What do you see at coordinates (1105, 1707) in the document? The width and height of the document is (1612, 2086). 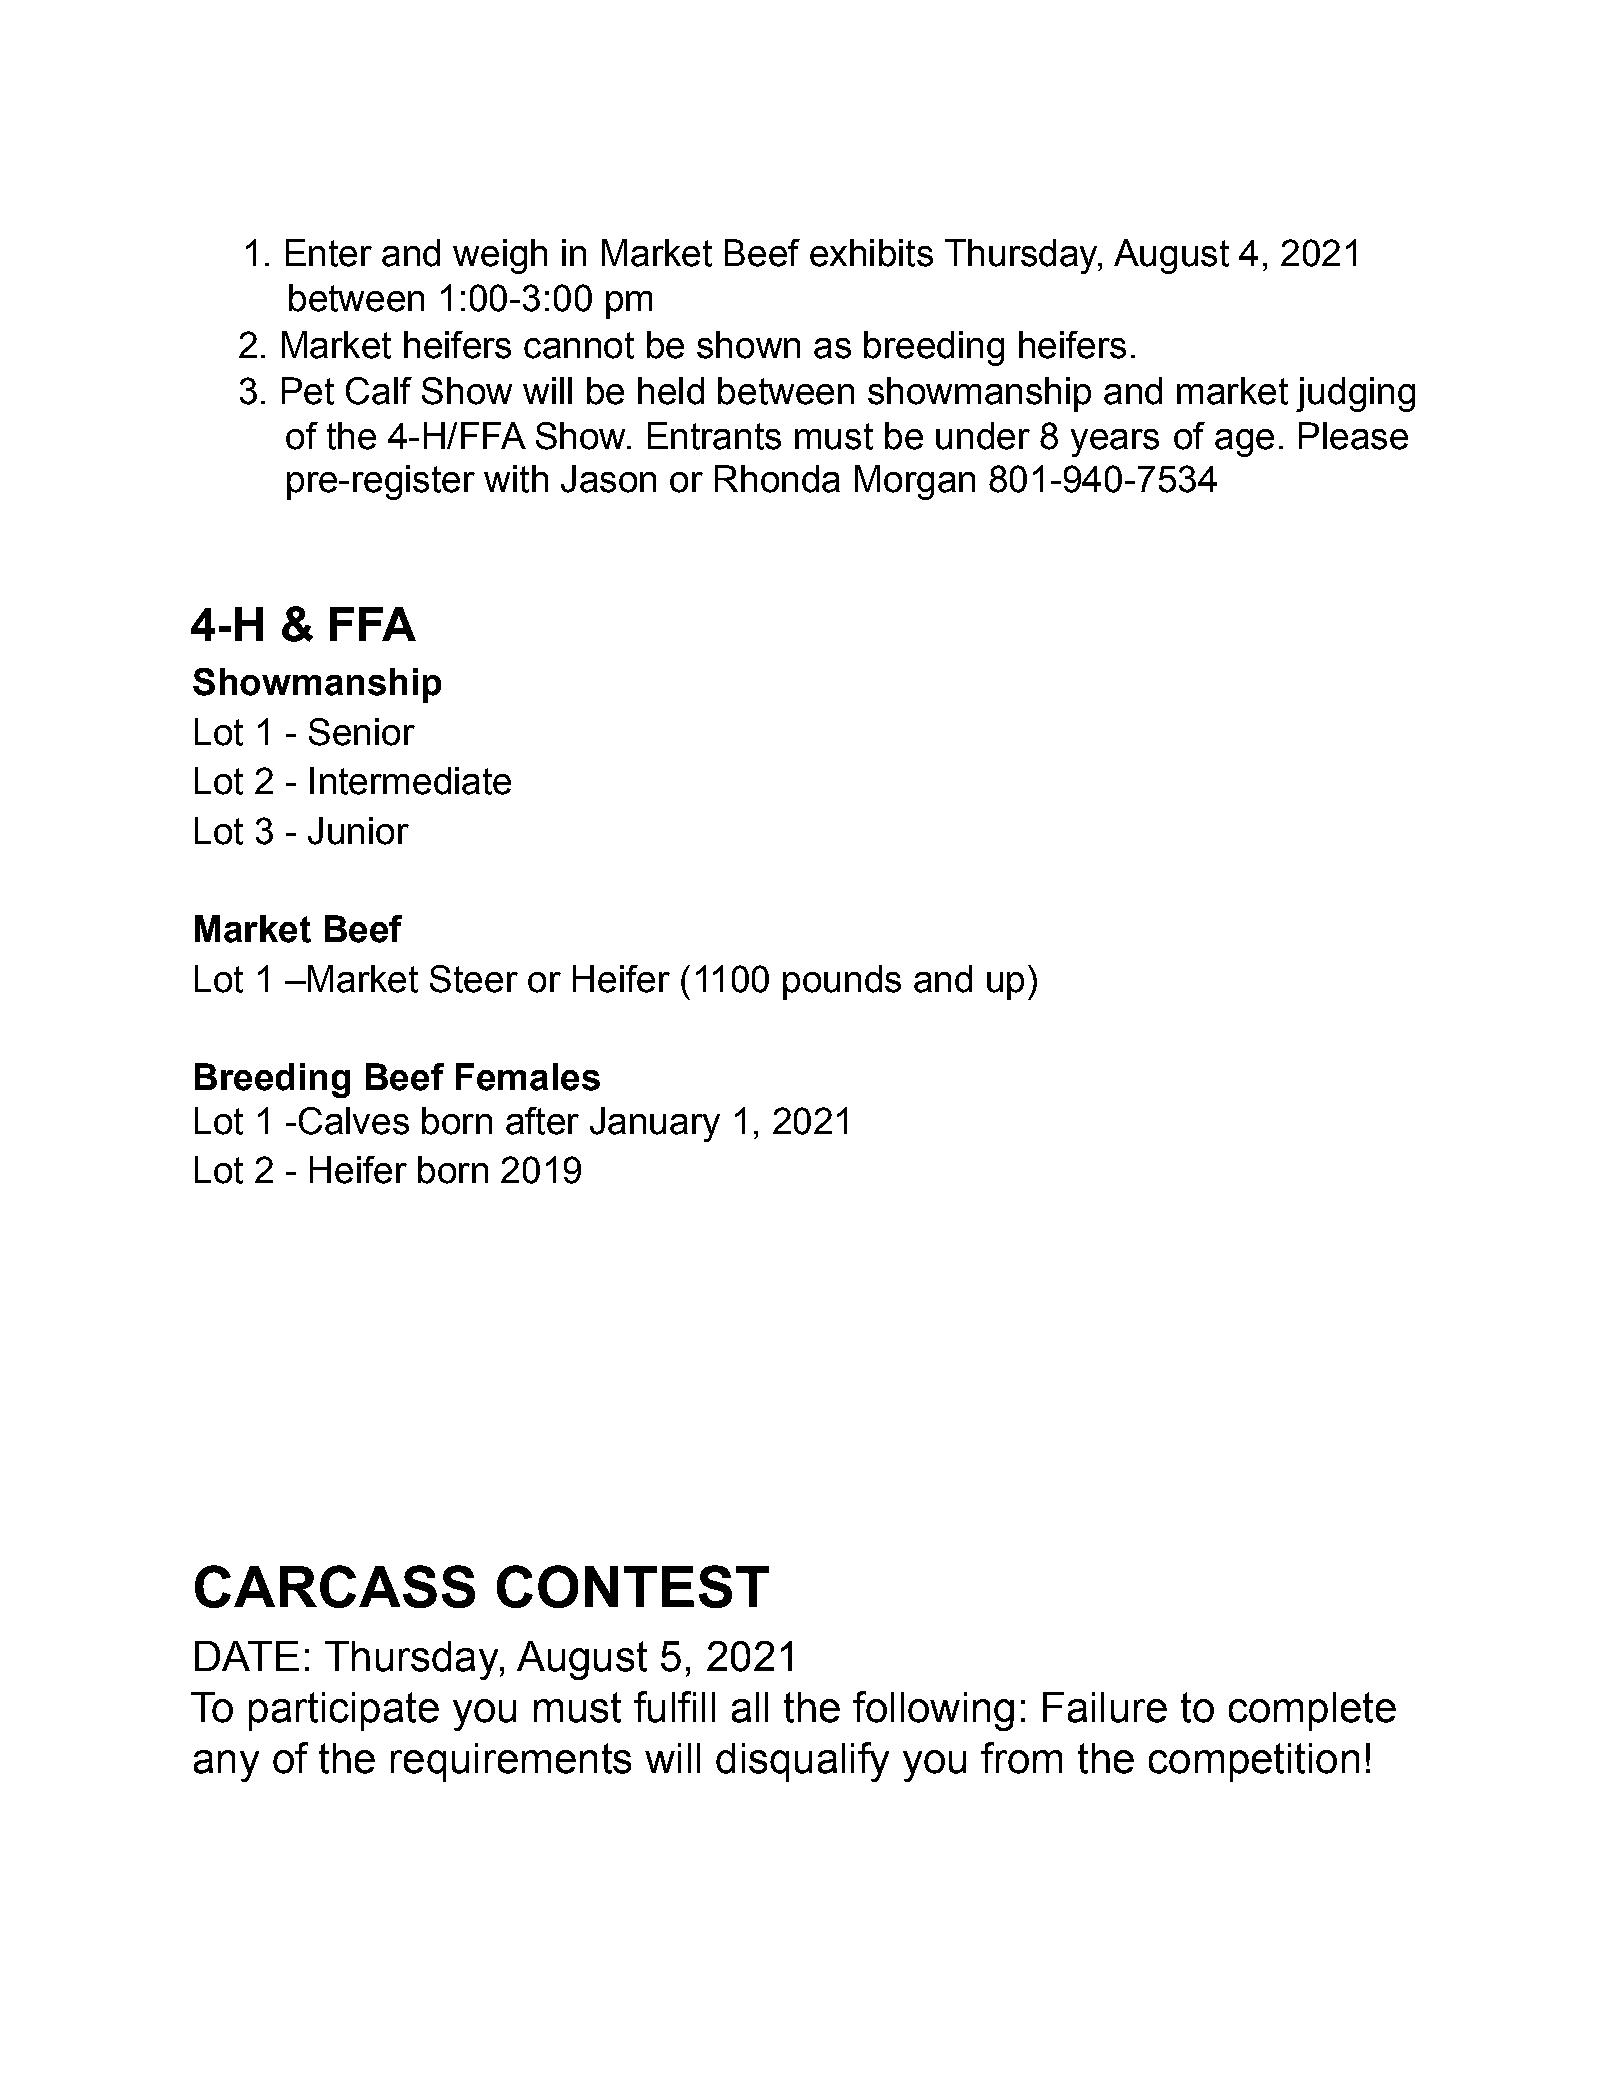 I see `Failure` at bounding box center [1105, 1707].
